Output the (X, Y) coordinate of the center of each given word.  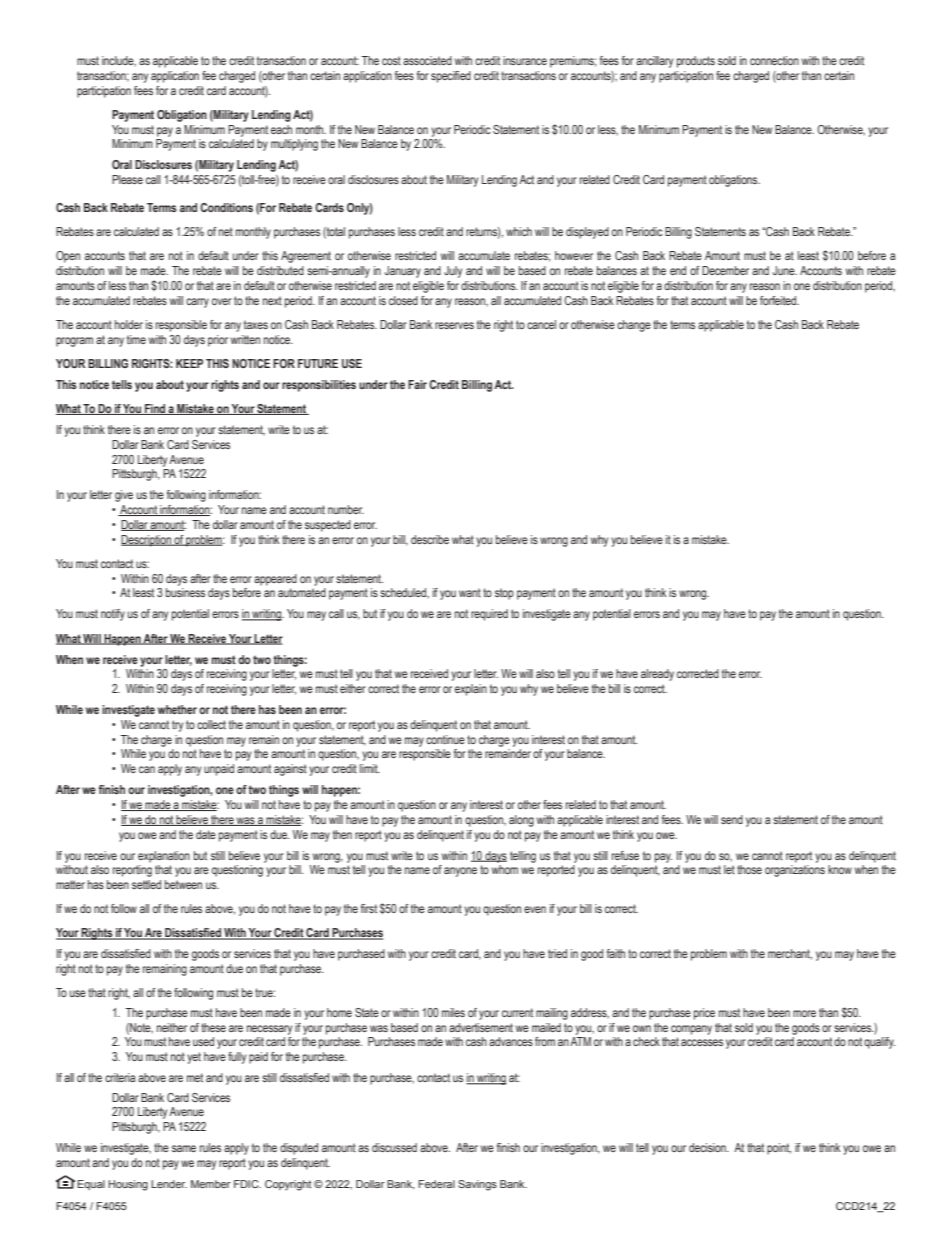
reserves (454, 325)
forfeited (779, 300)
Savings (477, 1185)
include (119, 61)
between (183, 884)
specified (451, 77)
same (184, 1148)
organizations (795, 871)
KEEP (189, 363)
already (657, 675)
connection (774, 60)
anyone (460, 872)
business (185, 592)
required (489, 615)
